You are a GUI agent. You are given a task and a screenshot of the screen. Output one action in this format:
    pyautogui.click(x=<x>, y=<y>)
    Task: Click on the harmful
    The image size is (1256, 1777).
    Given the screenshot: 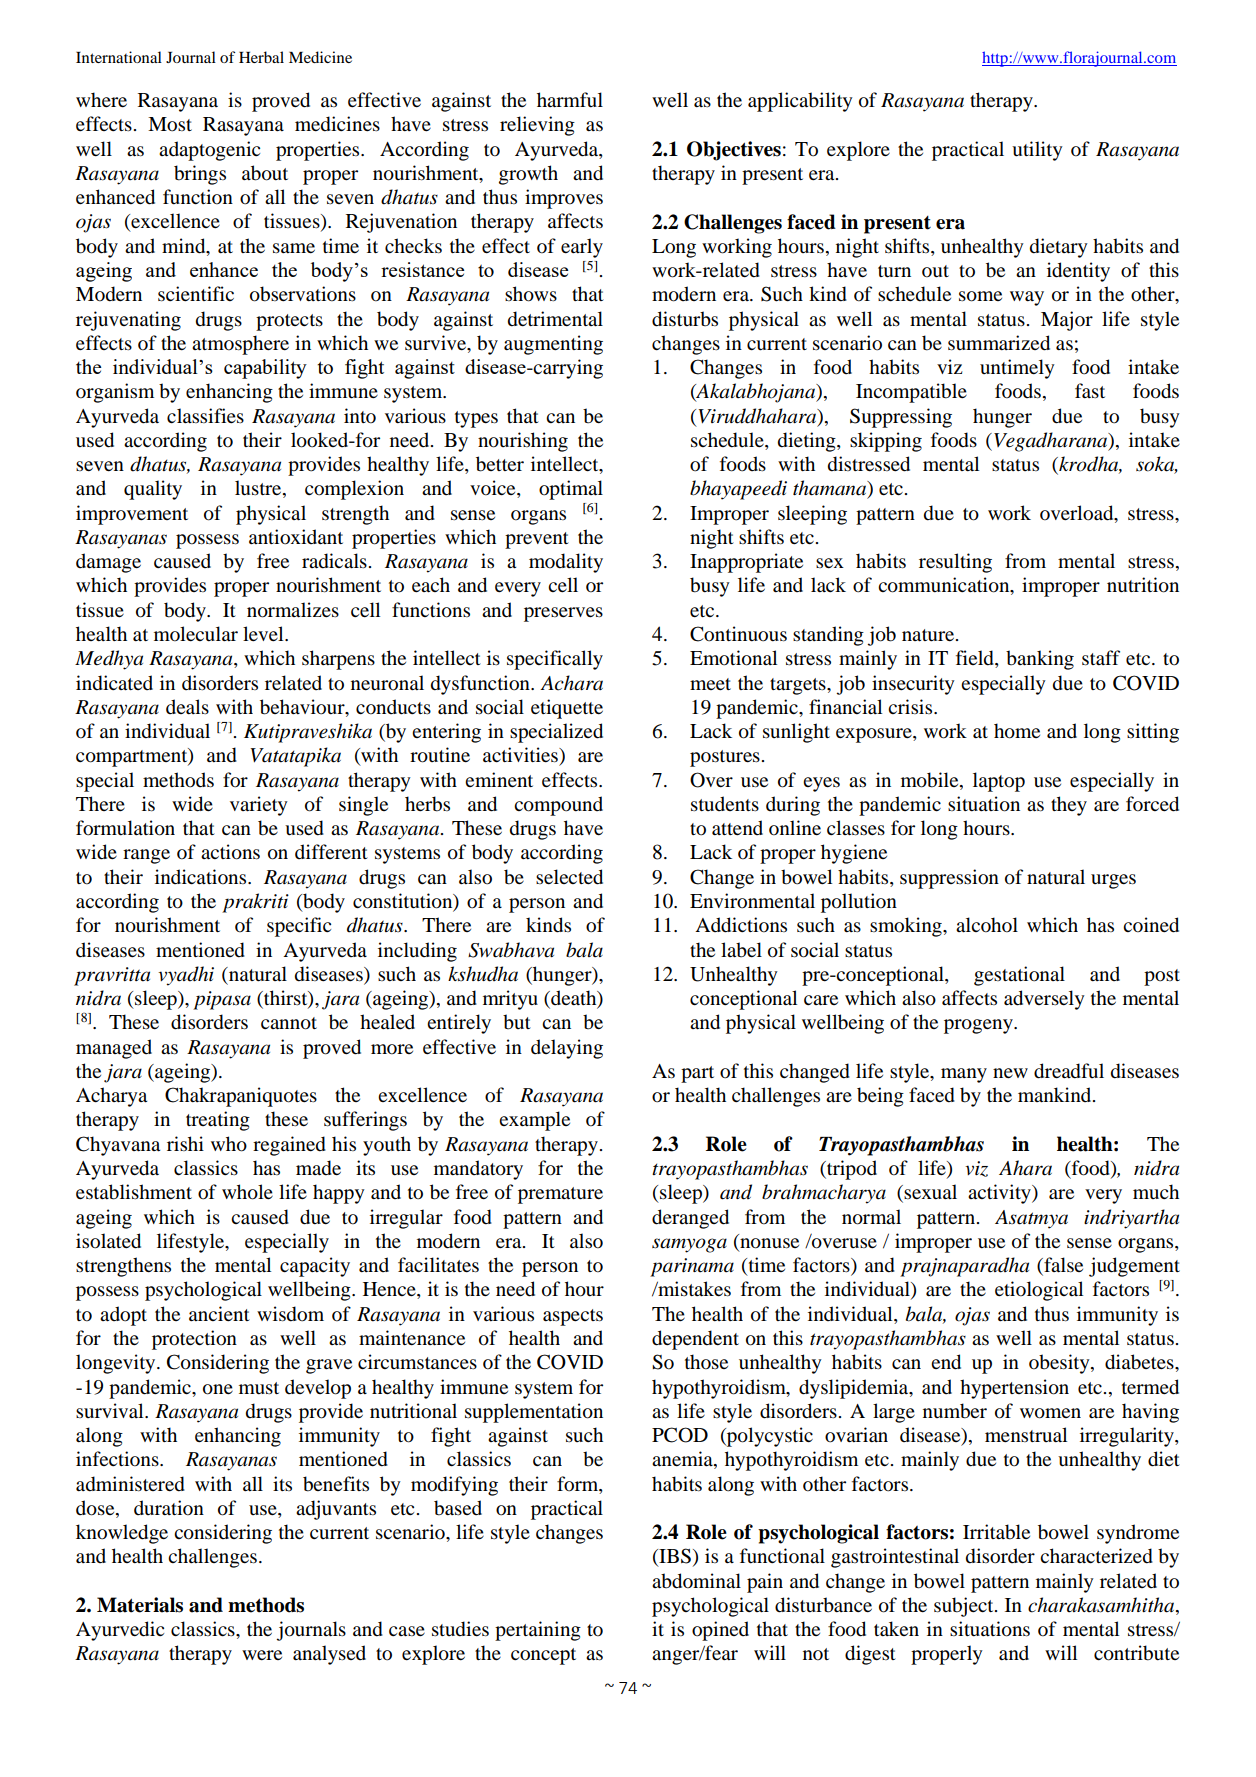 What is the action you would take?
    pyautogui.click(x=570, y=100)
